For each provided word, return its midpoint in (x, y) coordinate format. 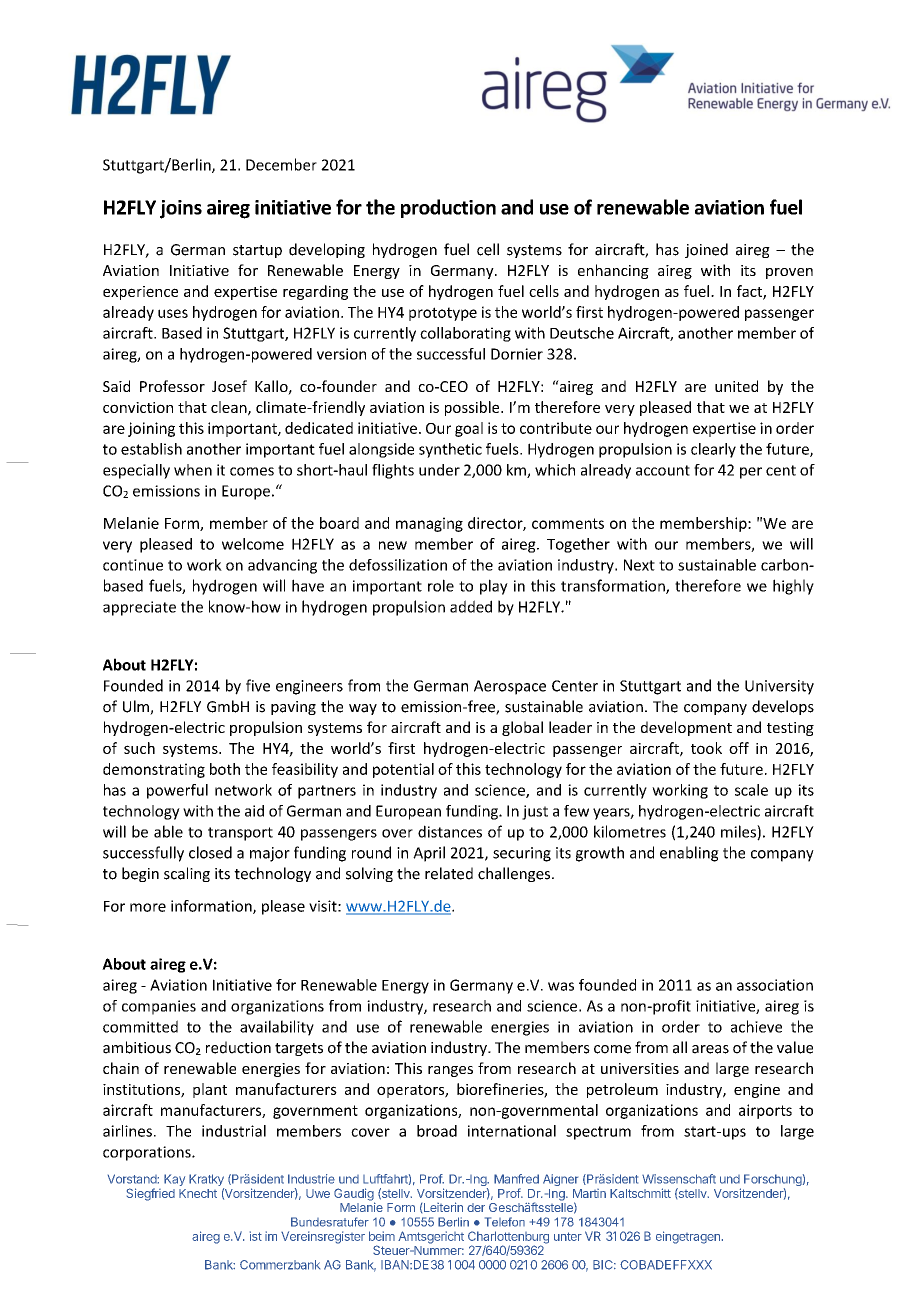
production (448, 208)
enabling (689, 854)
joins (181, 209)
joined (706, 250)
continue (133, 565)
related (449, 873)
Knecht (198, 1193)
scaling (187, 874)
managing (429, 524)
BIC (604, 1265)
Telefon (505, 1222)
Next (639, 565)
